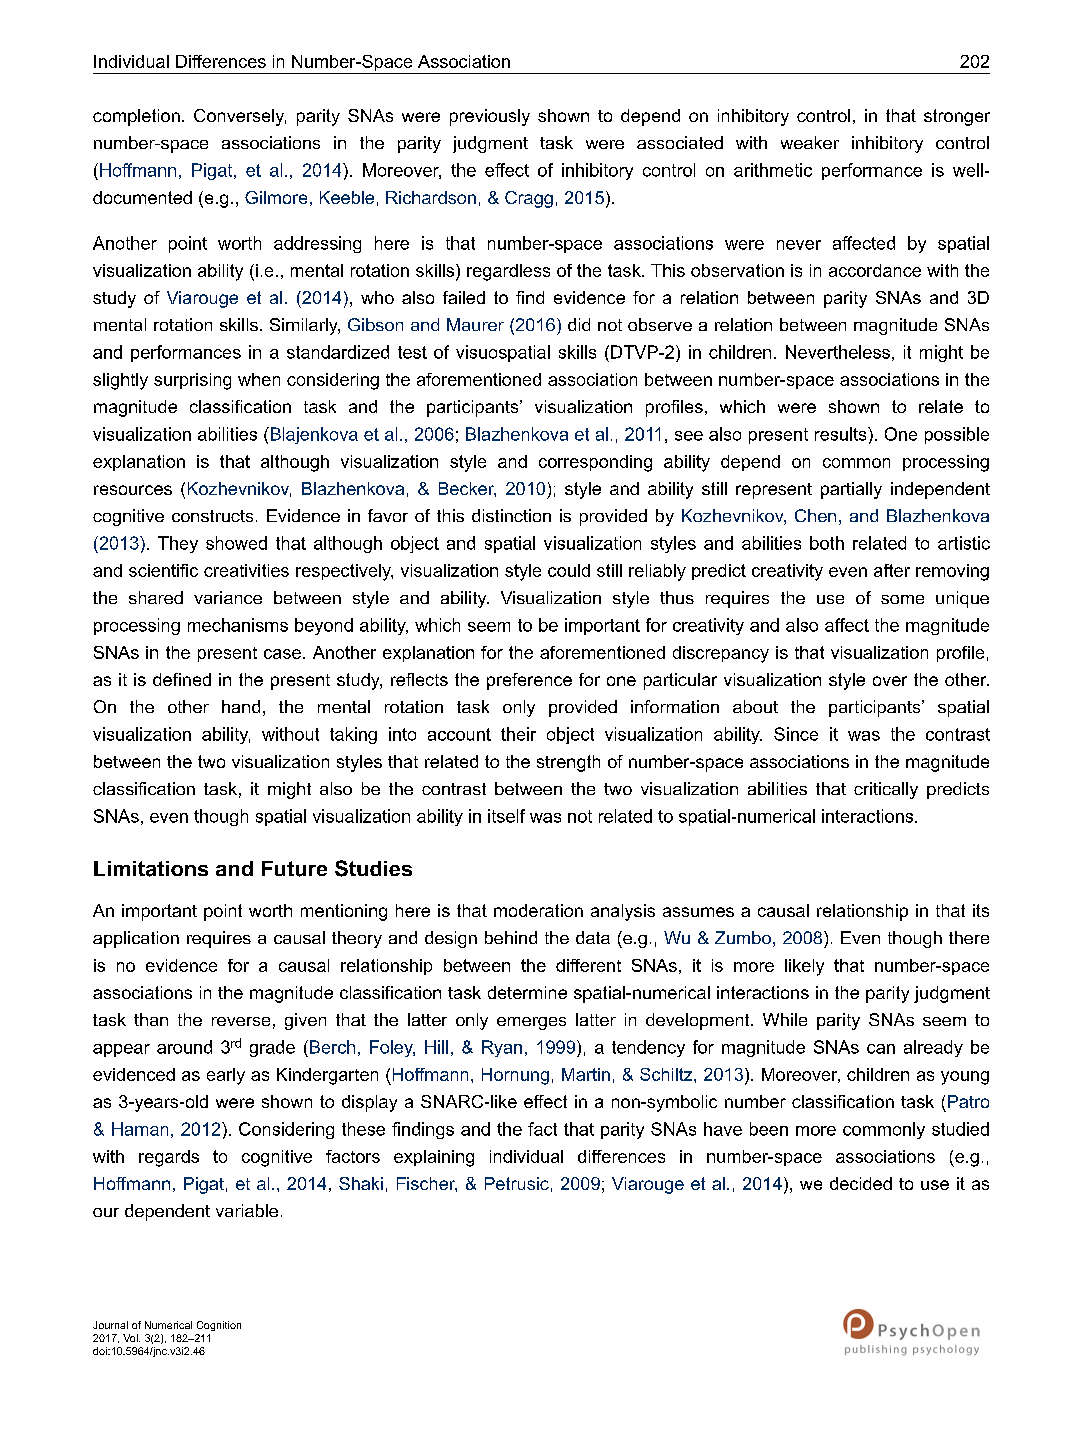  What do you see at coordinates (219, 1326) in the page?
I see `Cognition` at bounding box center [219, 1326].
